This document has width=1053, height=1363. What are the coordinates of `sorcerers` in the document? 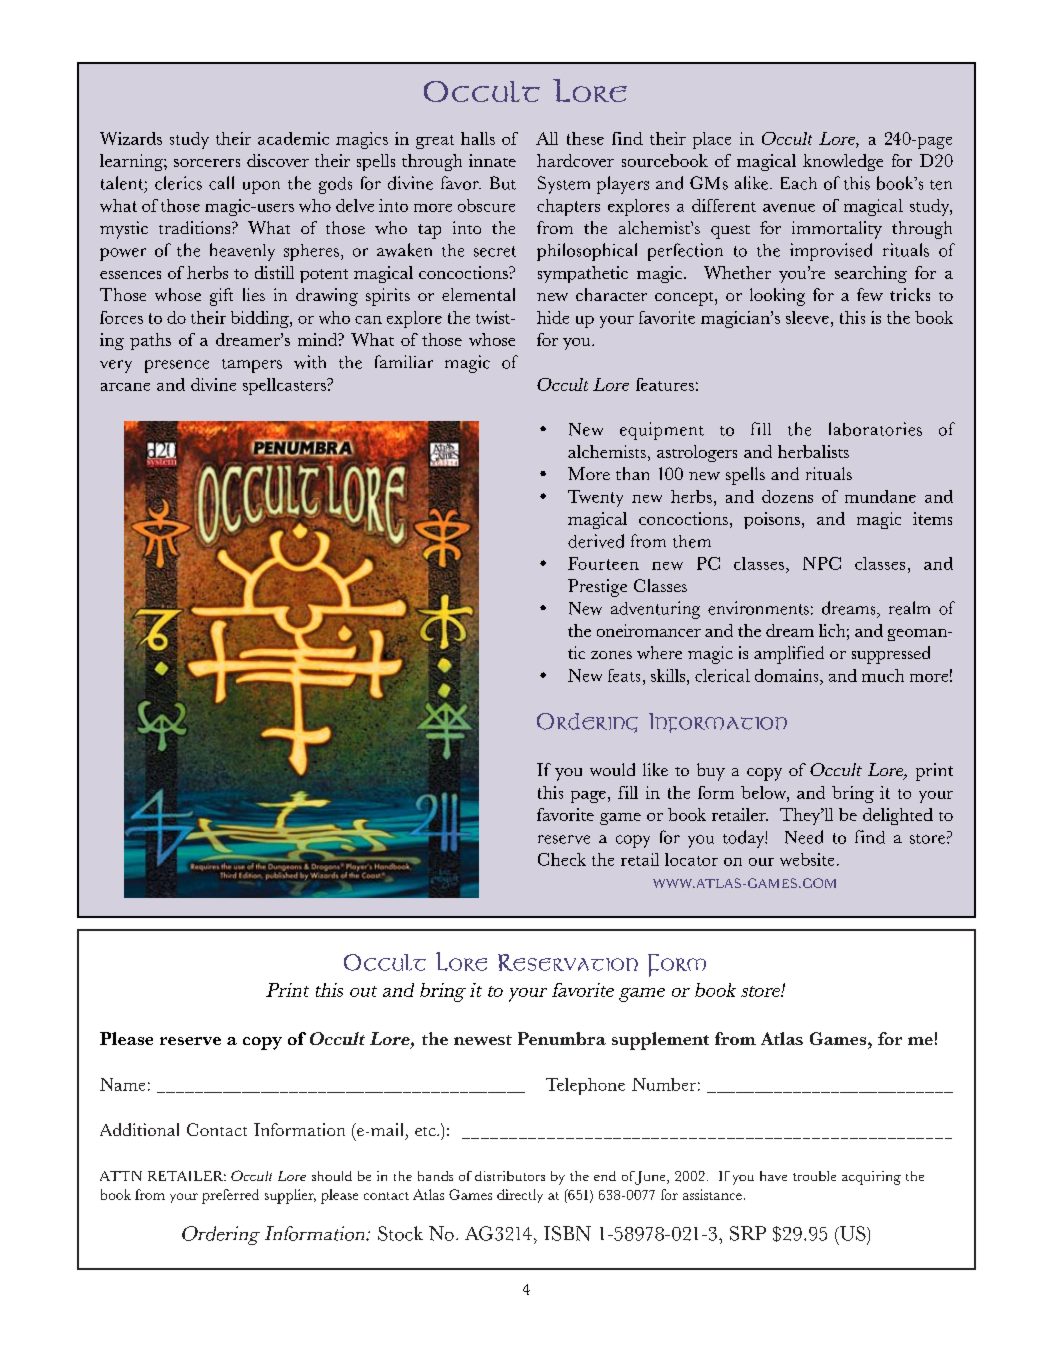 It's located at (207, 163).
